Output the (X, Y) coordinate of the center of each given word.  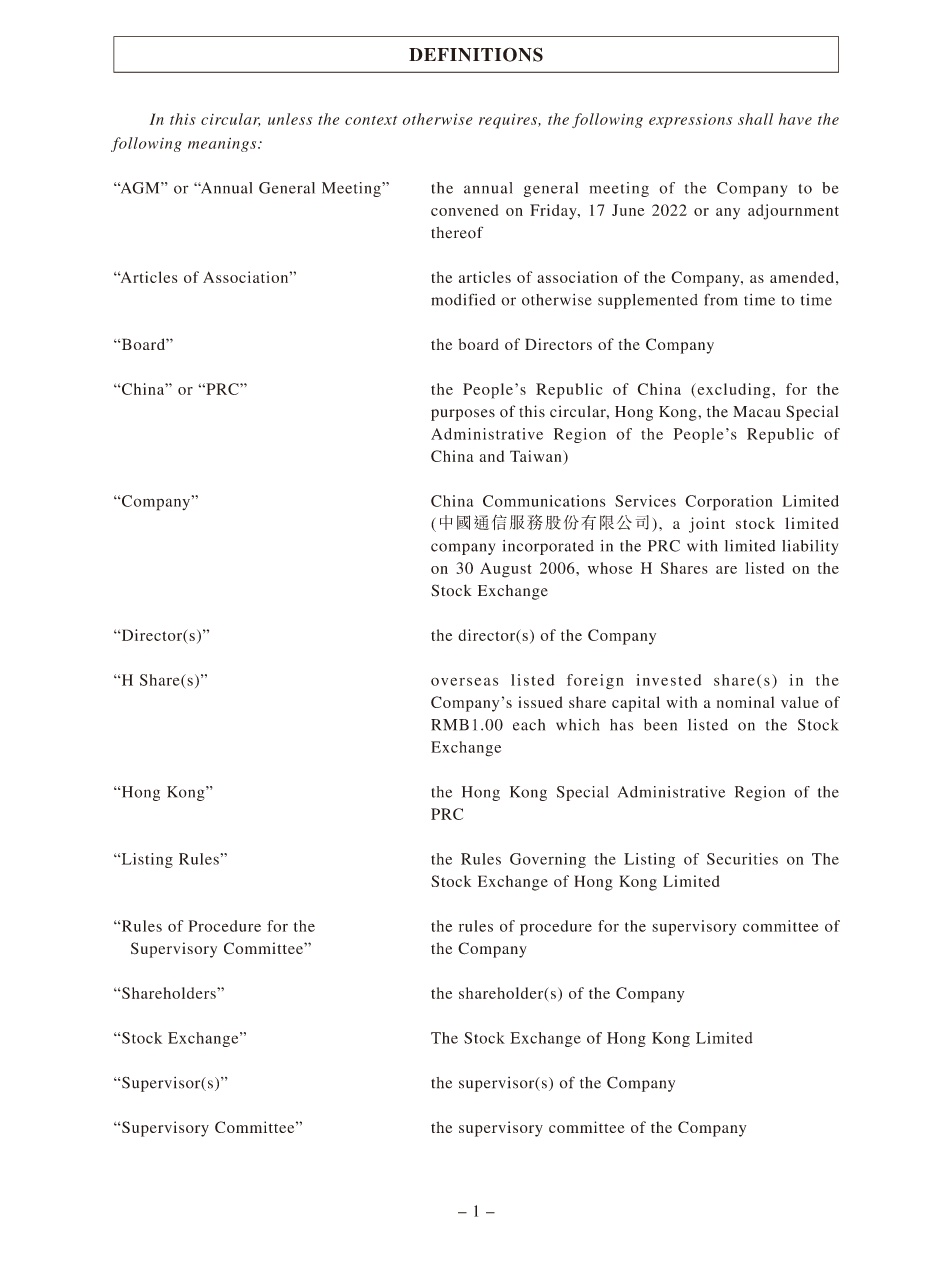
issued (541, 702)
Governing (548, 860)
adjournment (793, 212)
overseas (464, 681)
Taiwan (537, 456)
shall (755, 119)
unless (290, 119)
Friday (554, 212)
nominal (745, 702)
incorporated (548, 547)
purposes (463, 415)
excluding (734, 391)
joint (707, 525)
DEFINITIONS (476, 54)
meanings (223, 145)
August (506, 570)
